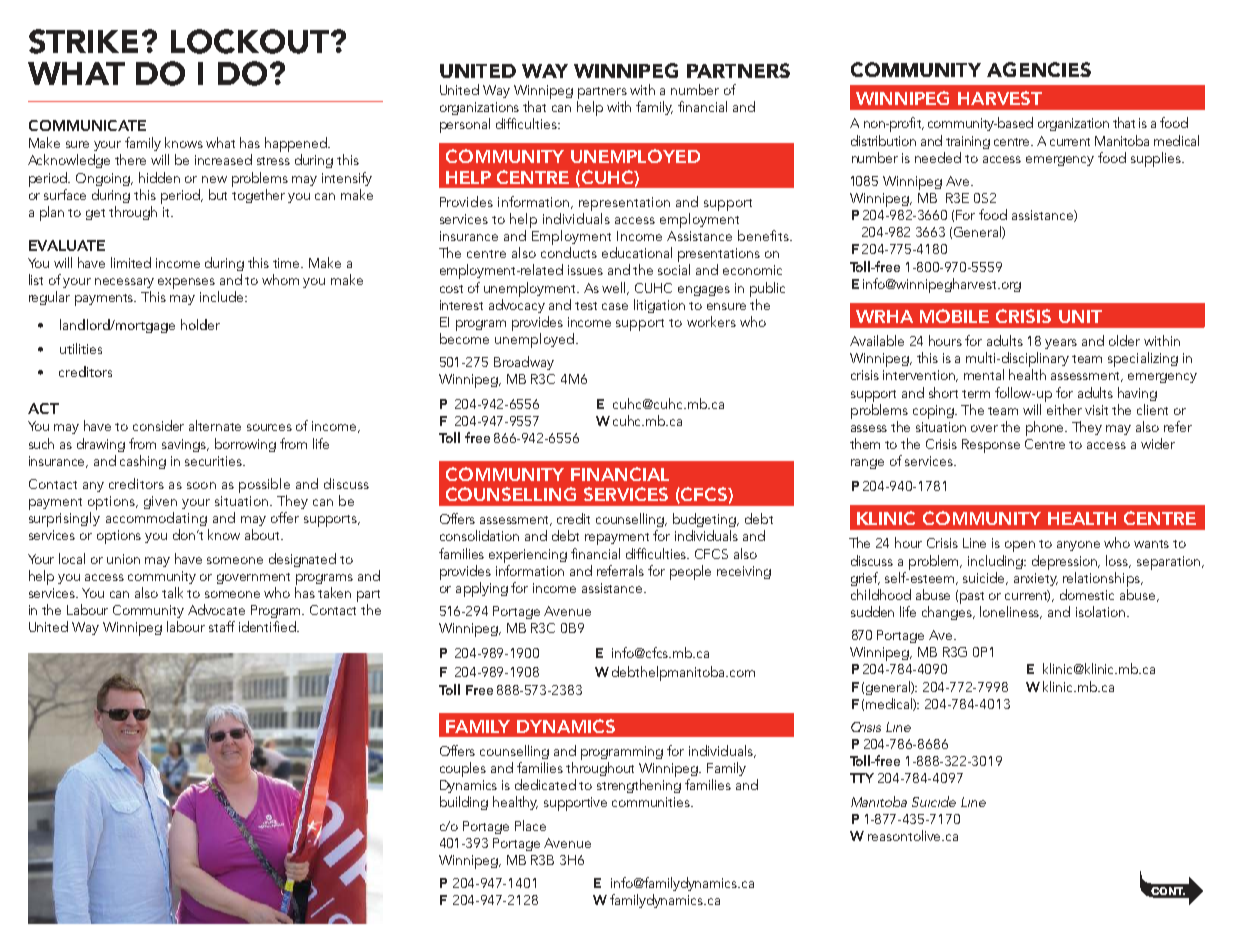 This screenshot has height=952, width=1233. Describe the element at coordinates (1020, 546) in the screenshot. I see `open` at that location.
